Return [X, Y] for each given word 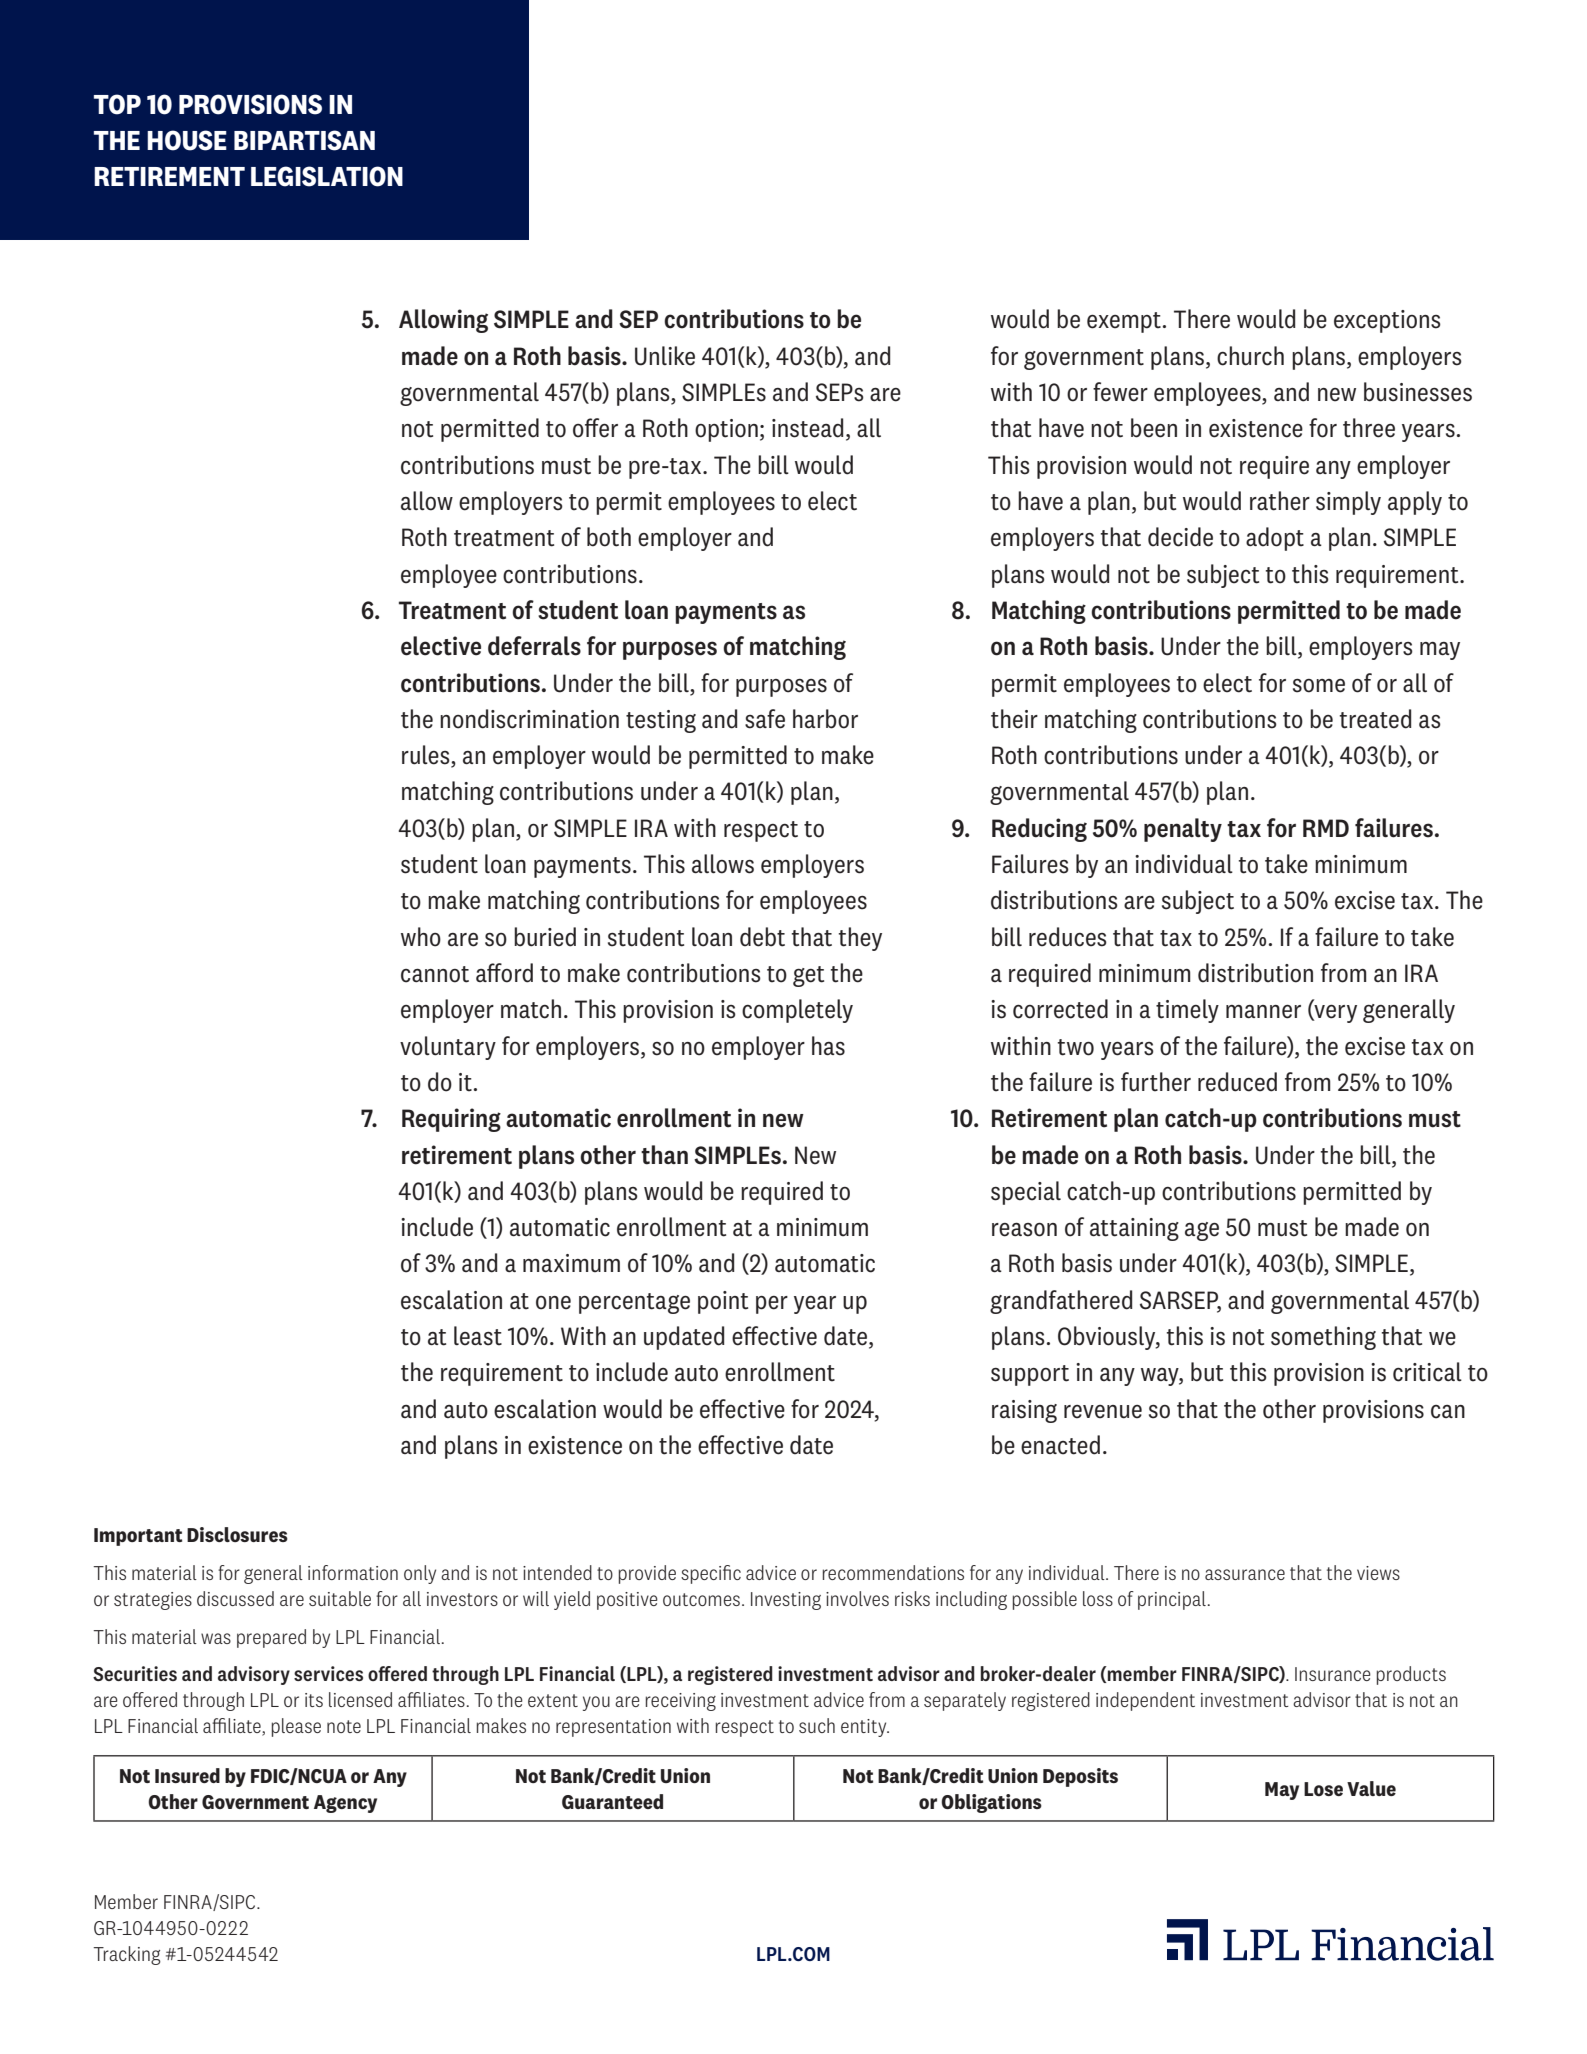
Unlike [665, 356]
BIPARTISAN [304, 140]
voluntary [448, 1048]
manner [1263, 1012]
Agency [345, 1804]
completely [797, 1011]
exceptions [1387, 321]
